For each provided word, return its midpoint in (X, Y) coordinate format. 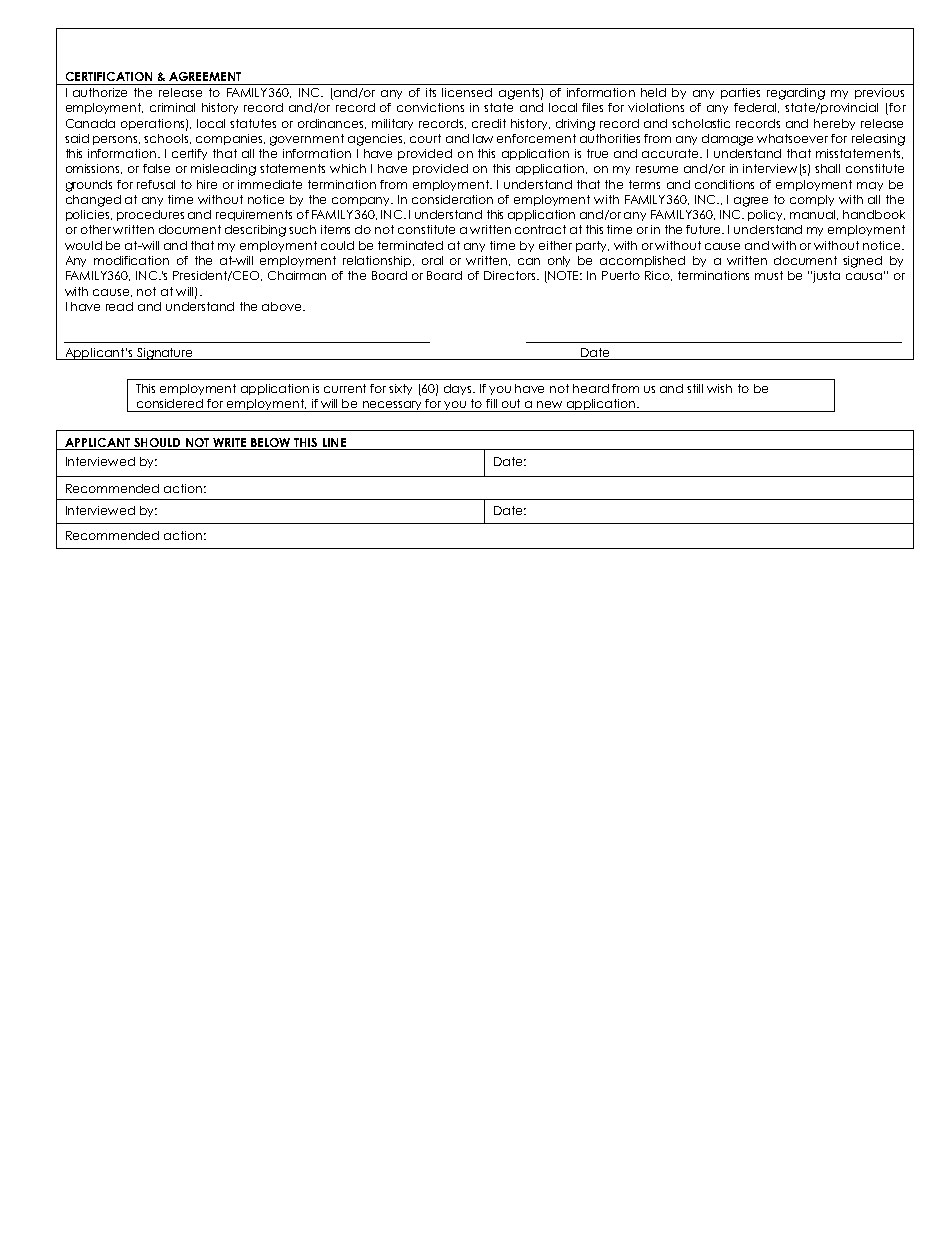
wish (719, 388)
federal (756, 108)
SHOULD (157, 444)
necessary (393, 406)
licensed (467, 92)
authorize (100, 92)
